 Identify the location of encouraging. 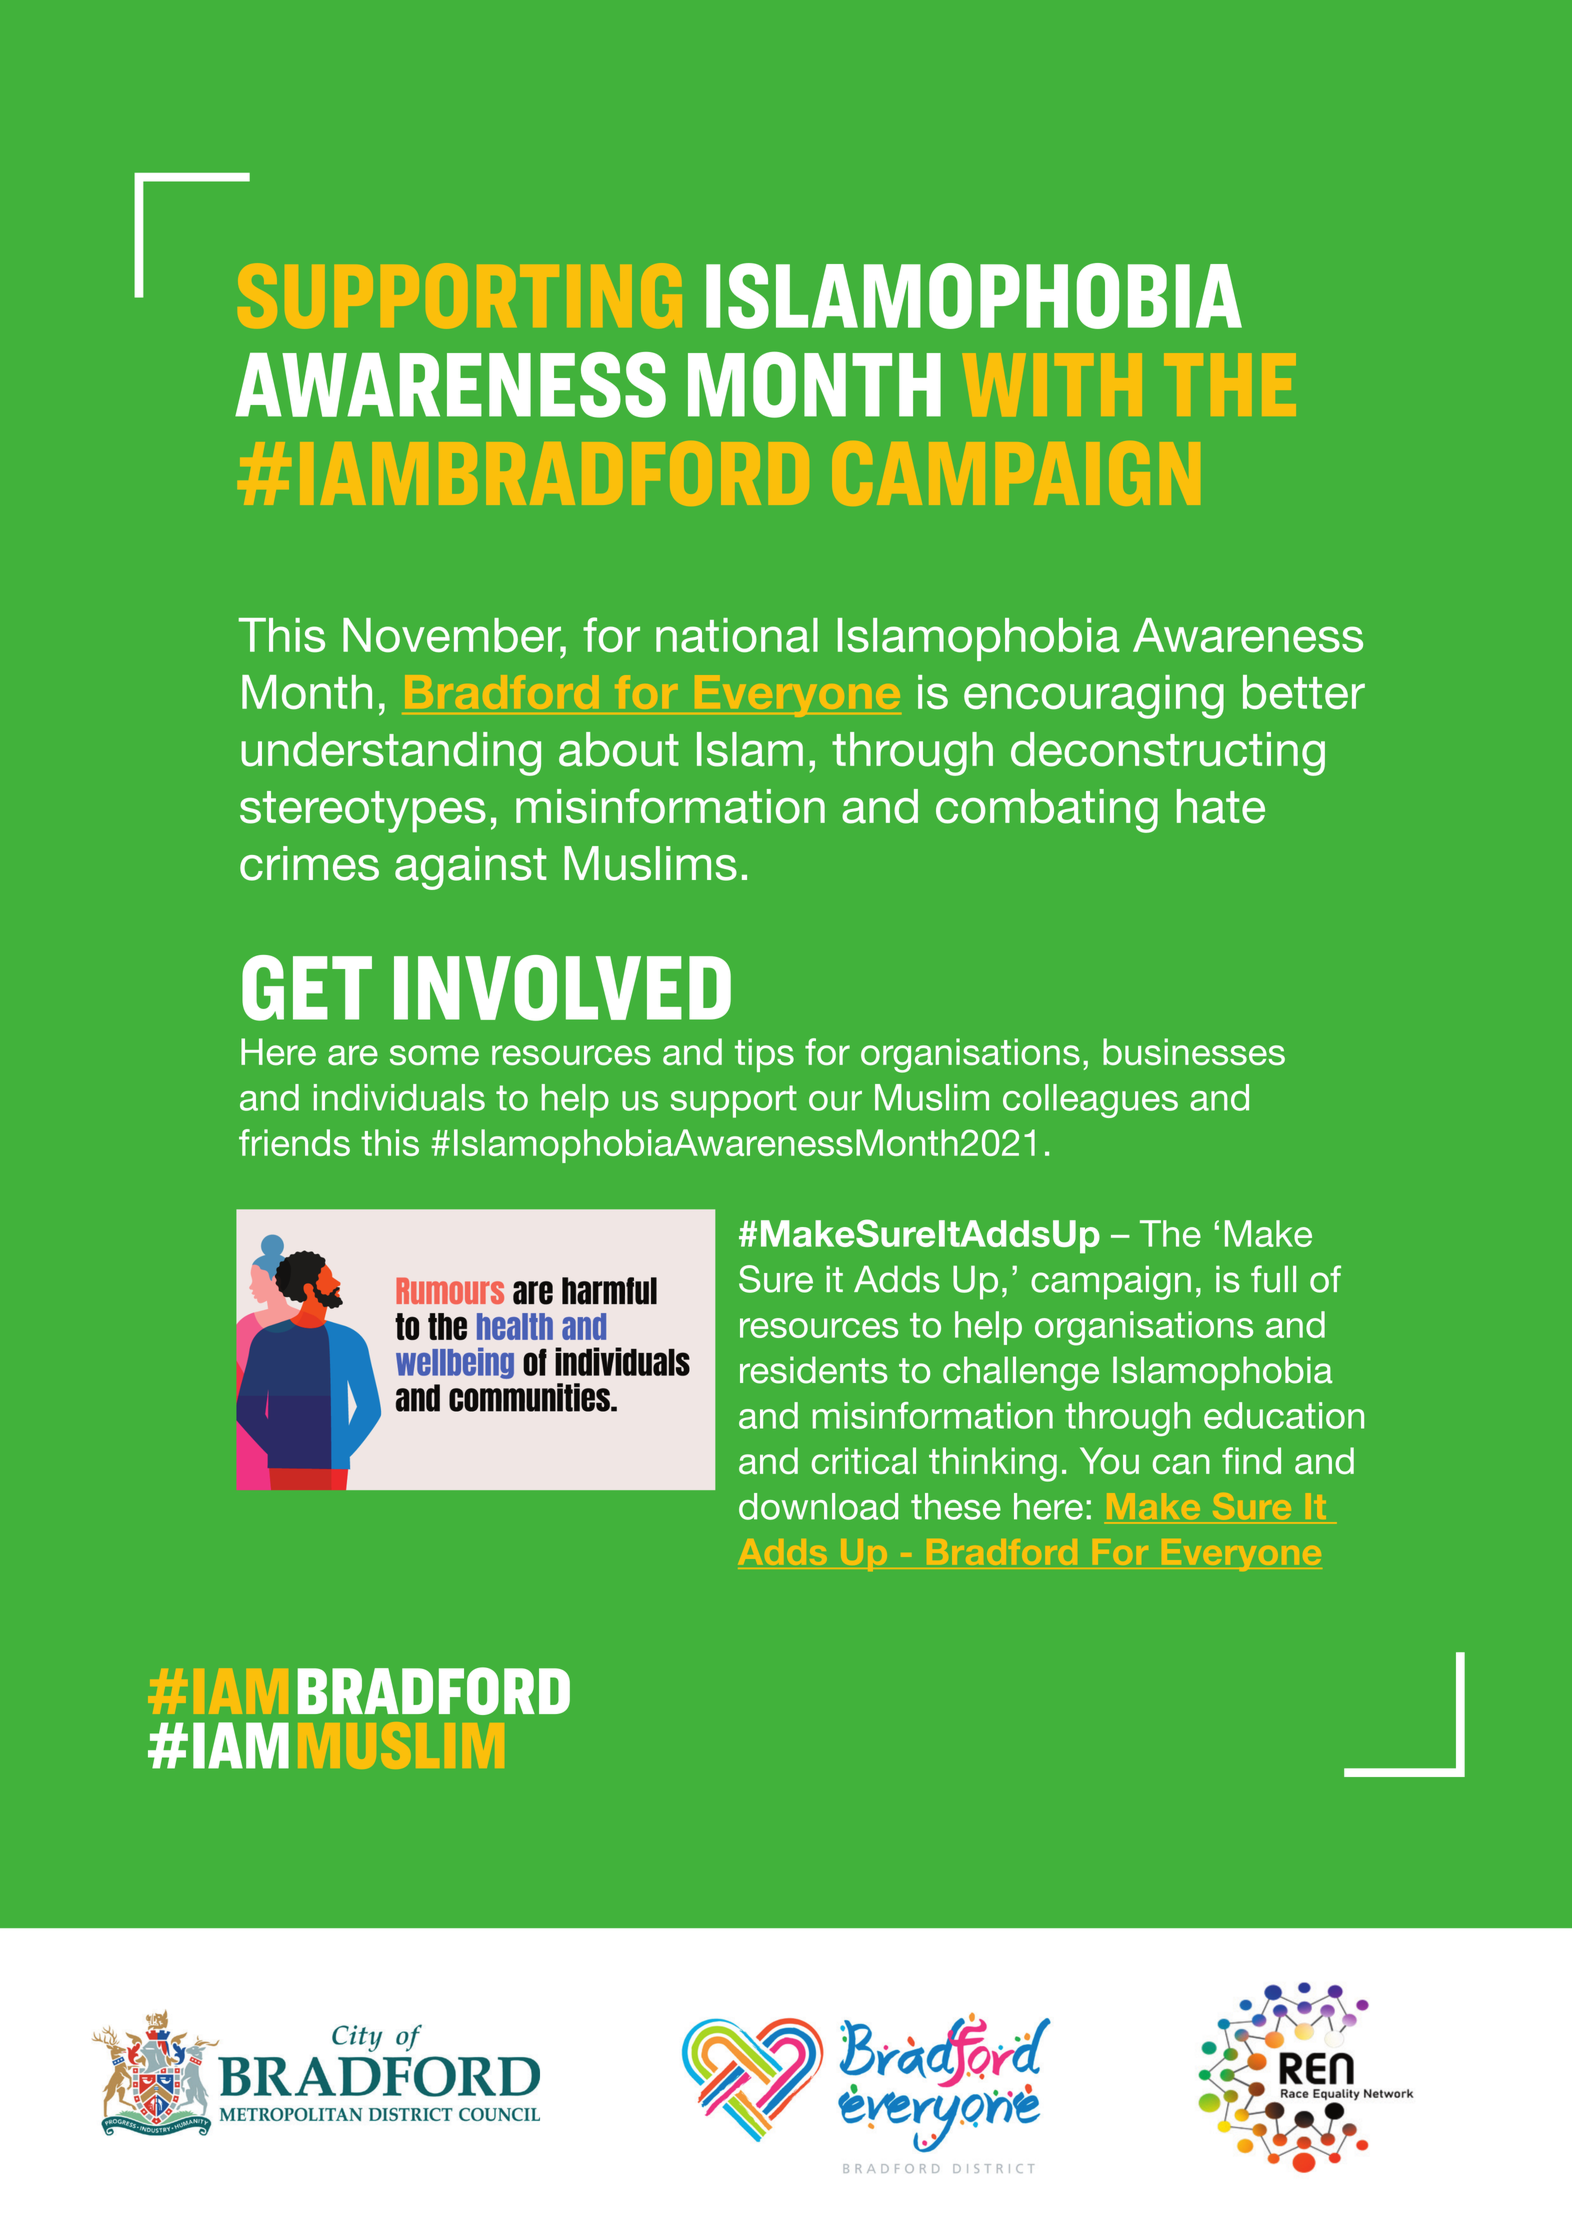
(1094, 697).
